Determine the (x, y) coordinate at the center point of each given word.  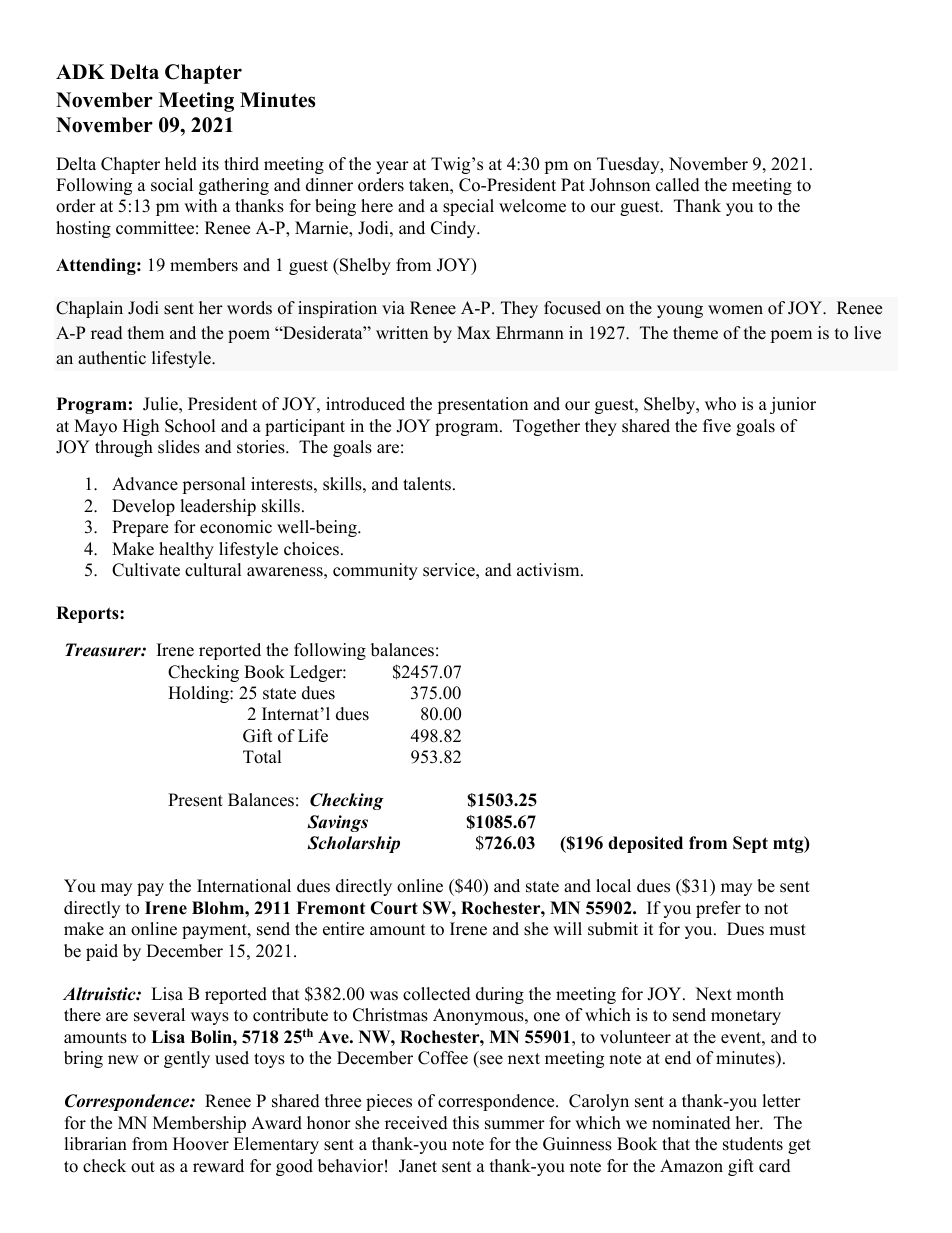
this (466, 1123)
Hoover (201, 1144)
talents (428, 484)
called (678, 185)
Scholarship (353, 844)
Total (262, 757)
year (392, 167)
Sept (750, 844)
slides (179, 447)
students (753, 1144)
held (181, 164)
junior (793, 405)
